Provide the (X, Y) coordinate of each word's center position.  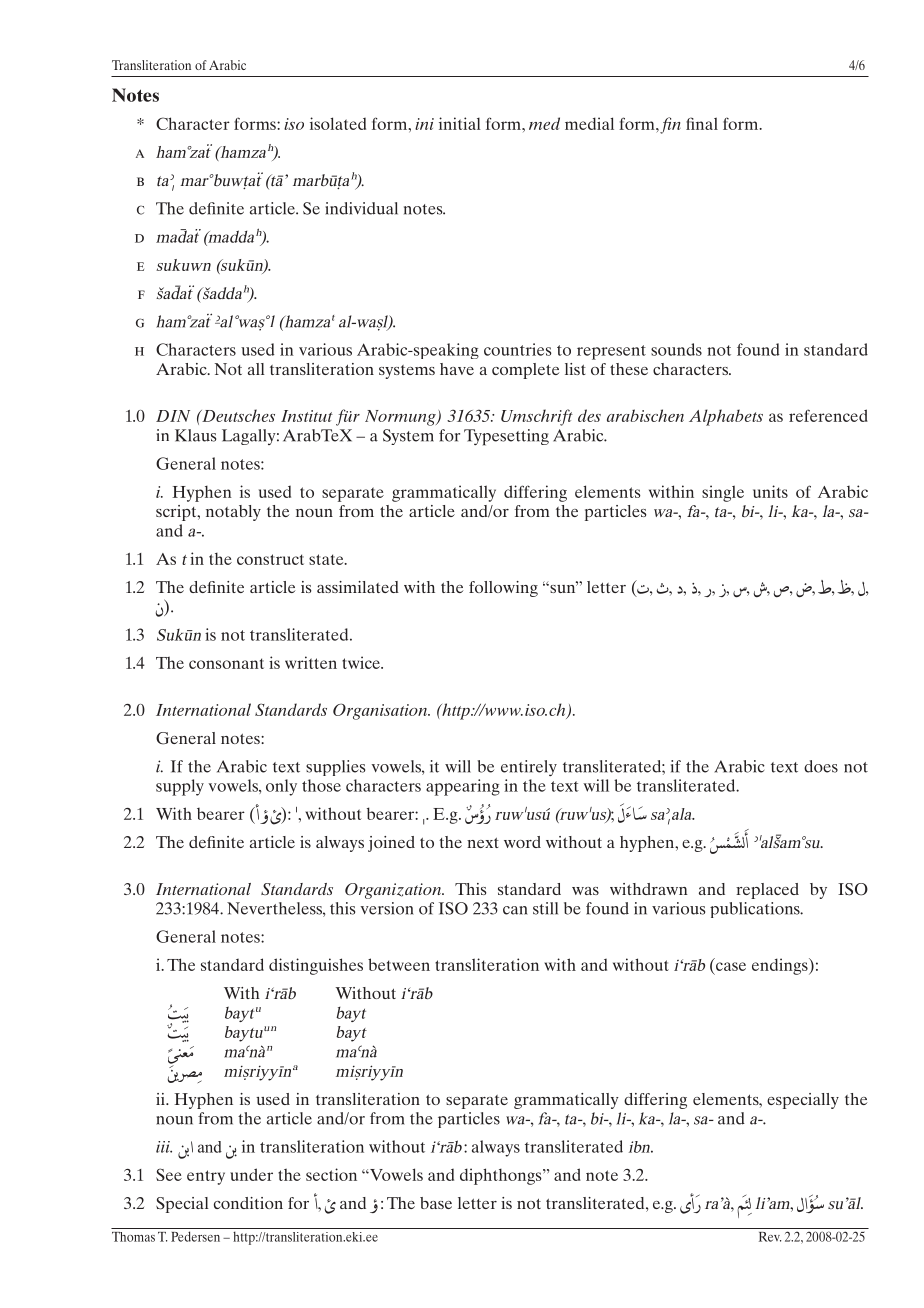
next (483, 843)
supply (180, 787)
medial (589, 123)
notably (233, 513)
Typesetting (506, 437)
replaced (767, 891)
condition (248, 1203)
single (723, 493)
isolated (338, 123)
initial (460, 123)
